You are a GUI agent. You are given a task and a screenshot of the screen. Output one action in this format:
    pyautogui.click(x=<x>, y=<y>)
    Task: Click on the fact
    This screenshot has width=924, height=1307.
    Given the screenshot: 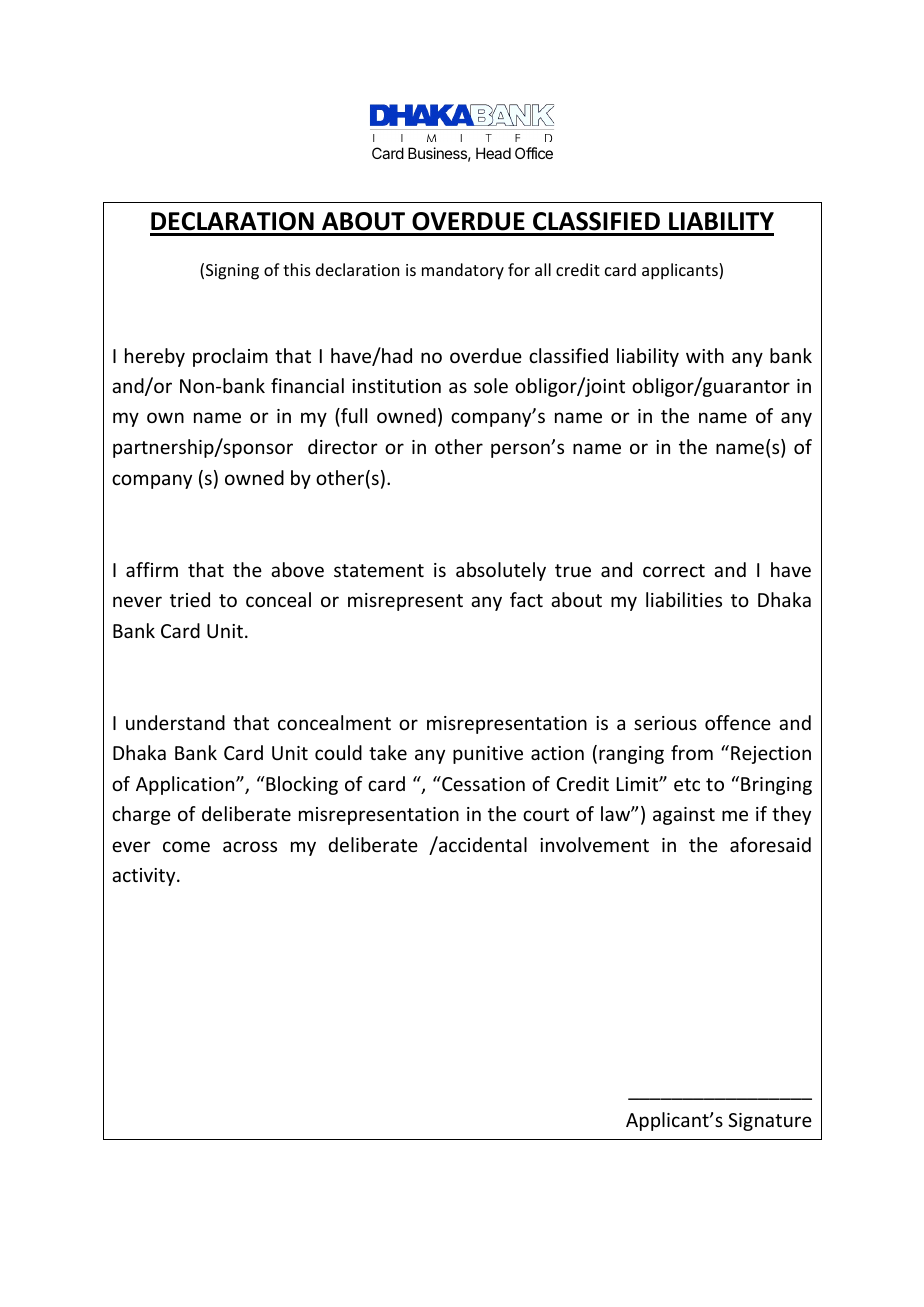 What is the action you would take?
    pyautogui.click(x=526, y=599)
